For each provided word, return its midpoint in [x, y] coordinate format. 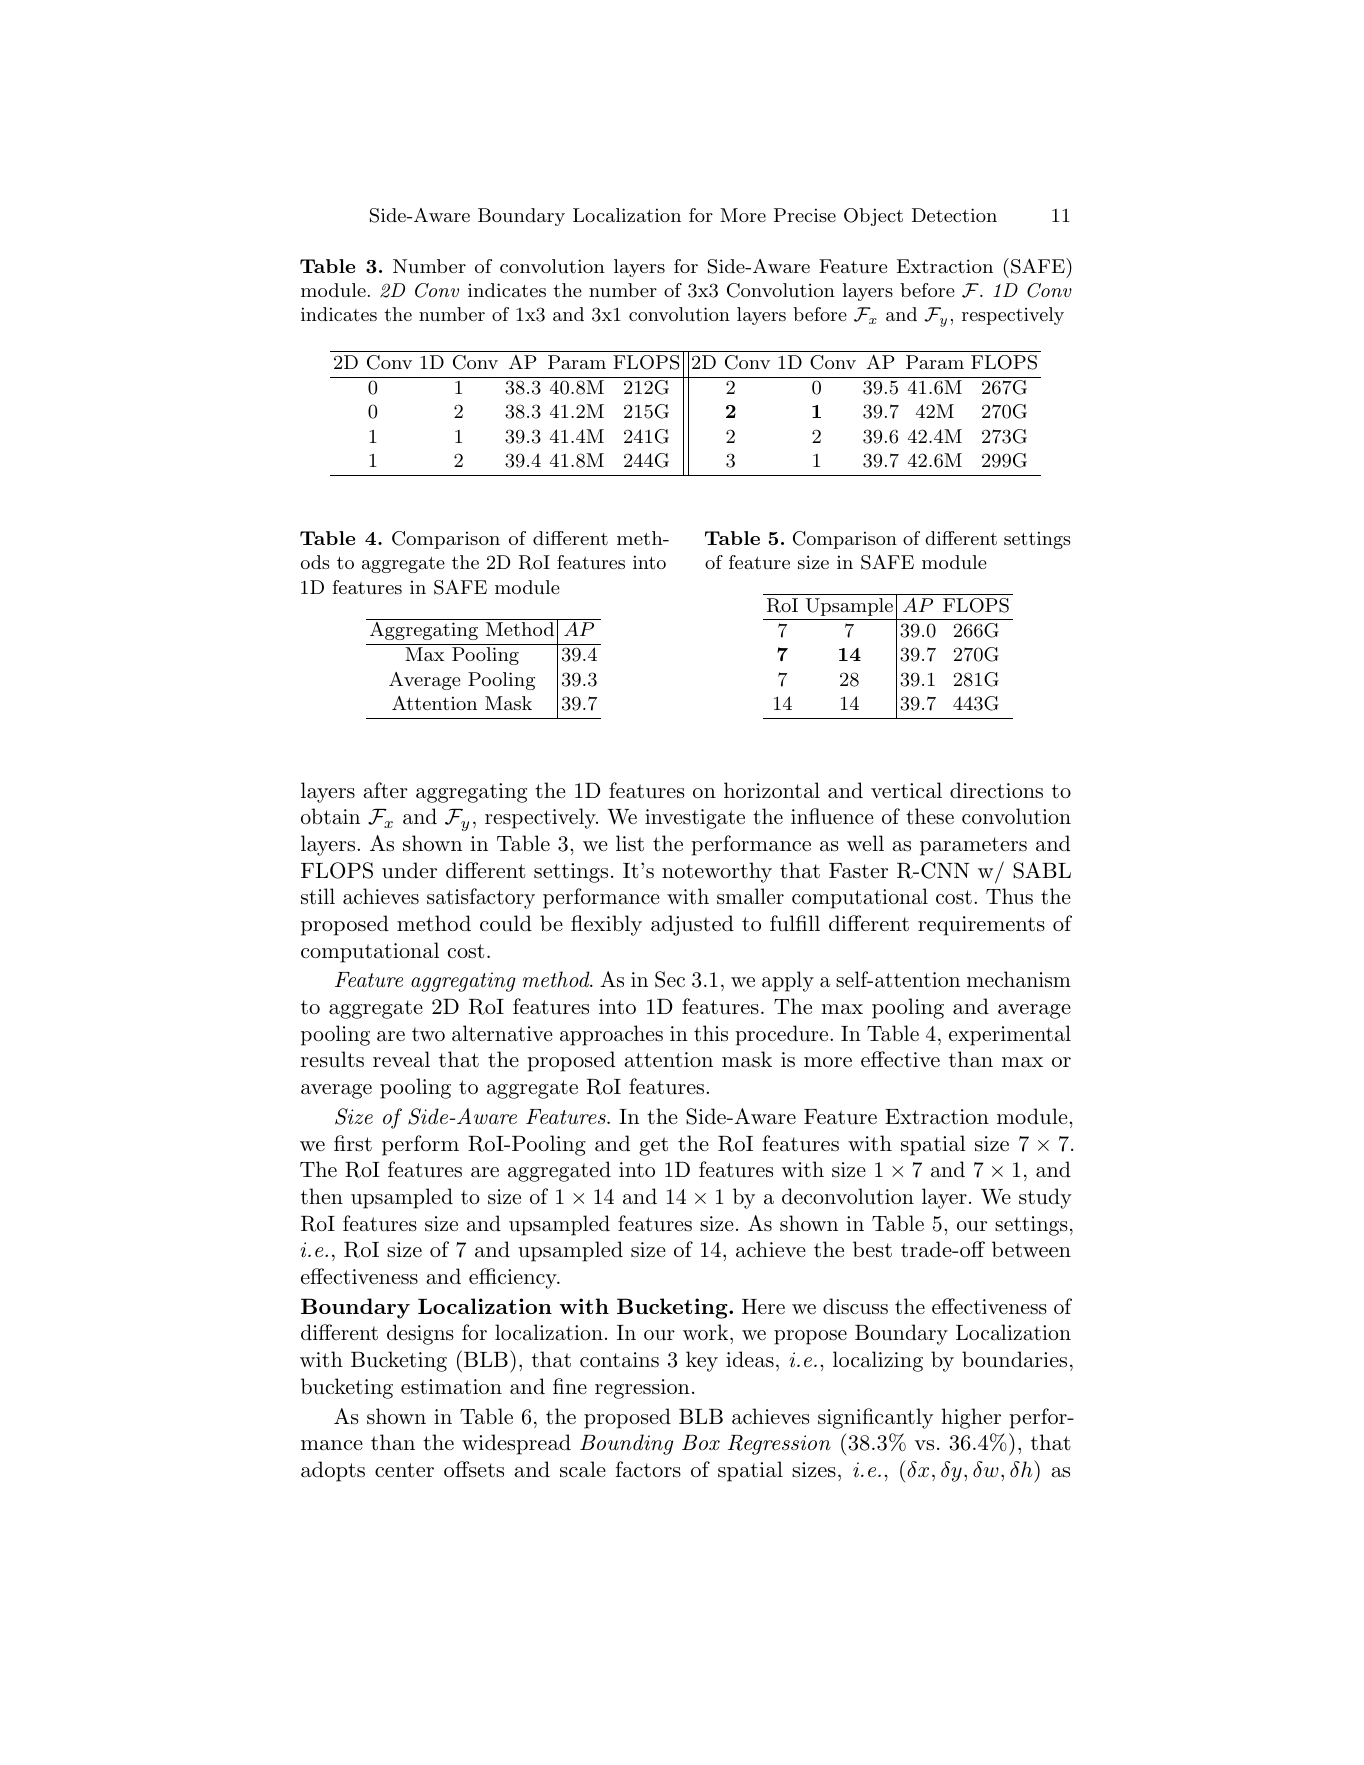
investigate [695, 819]
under [409, 870]
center [404, 1470]
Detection [954, 215]
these [930, 816]
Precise [805, 215]
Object [873, 217]
